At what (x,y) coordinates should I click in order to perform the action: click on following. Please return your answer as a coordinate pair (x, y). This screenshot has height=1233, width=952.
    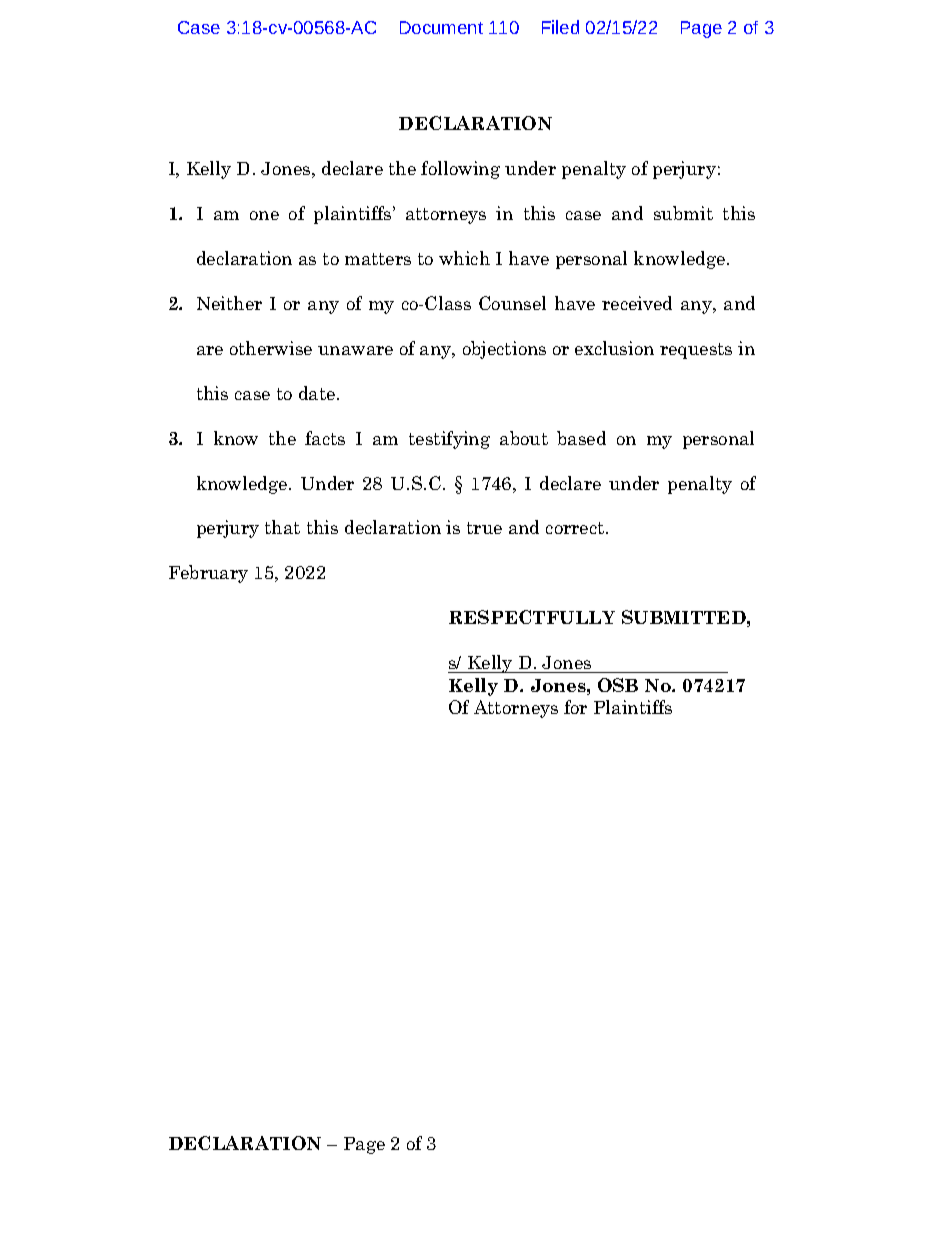
    Looking at the image, I should click on (460, 170).
